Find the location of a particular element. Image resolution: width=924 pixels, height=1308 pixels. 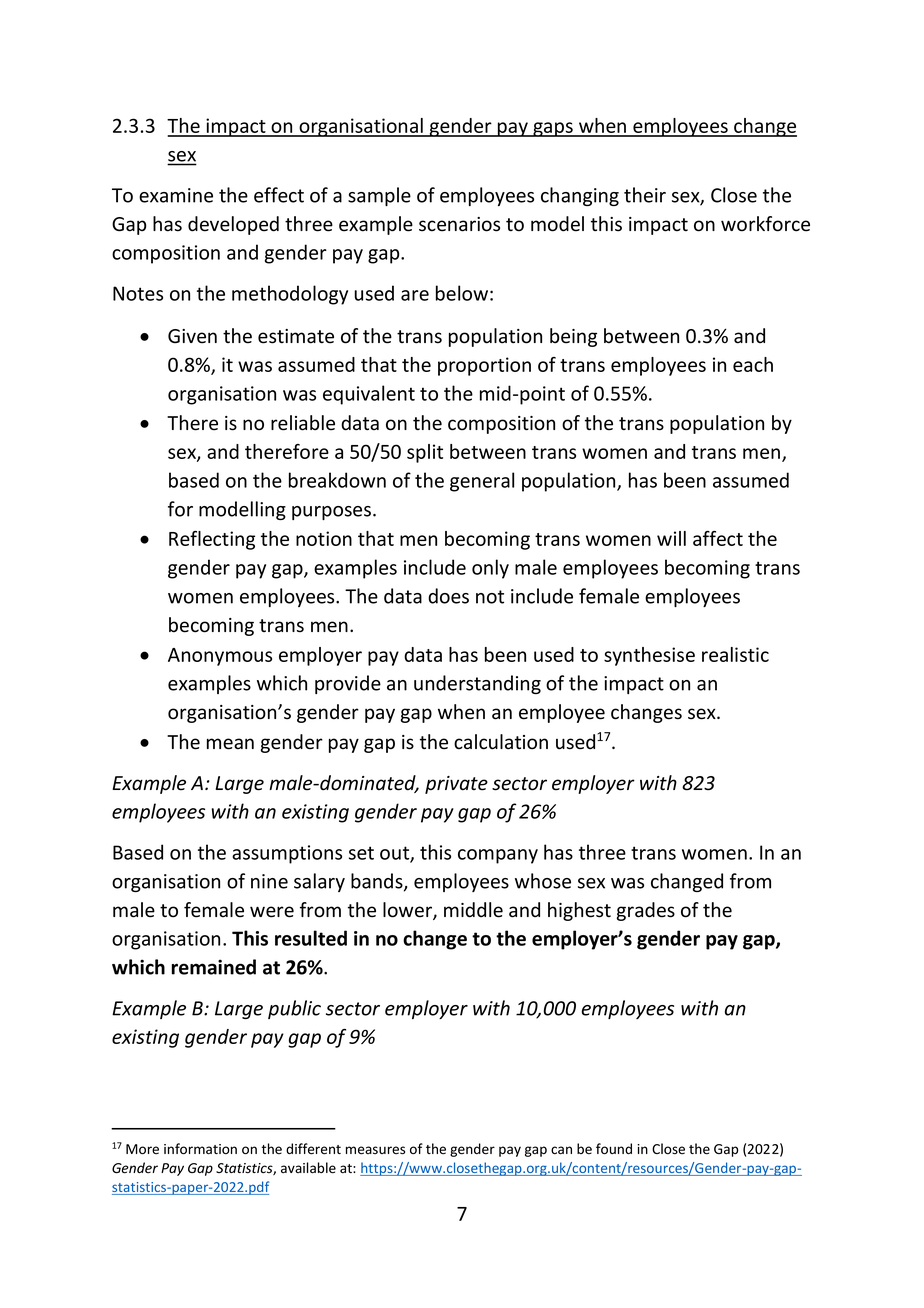

information is located at coordinates (200, 1149).
